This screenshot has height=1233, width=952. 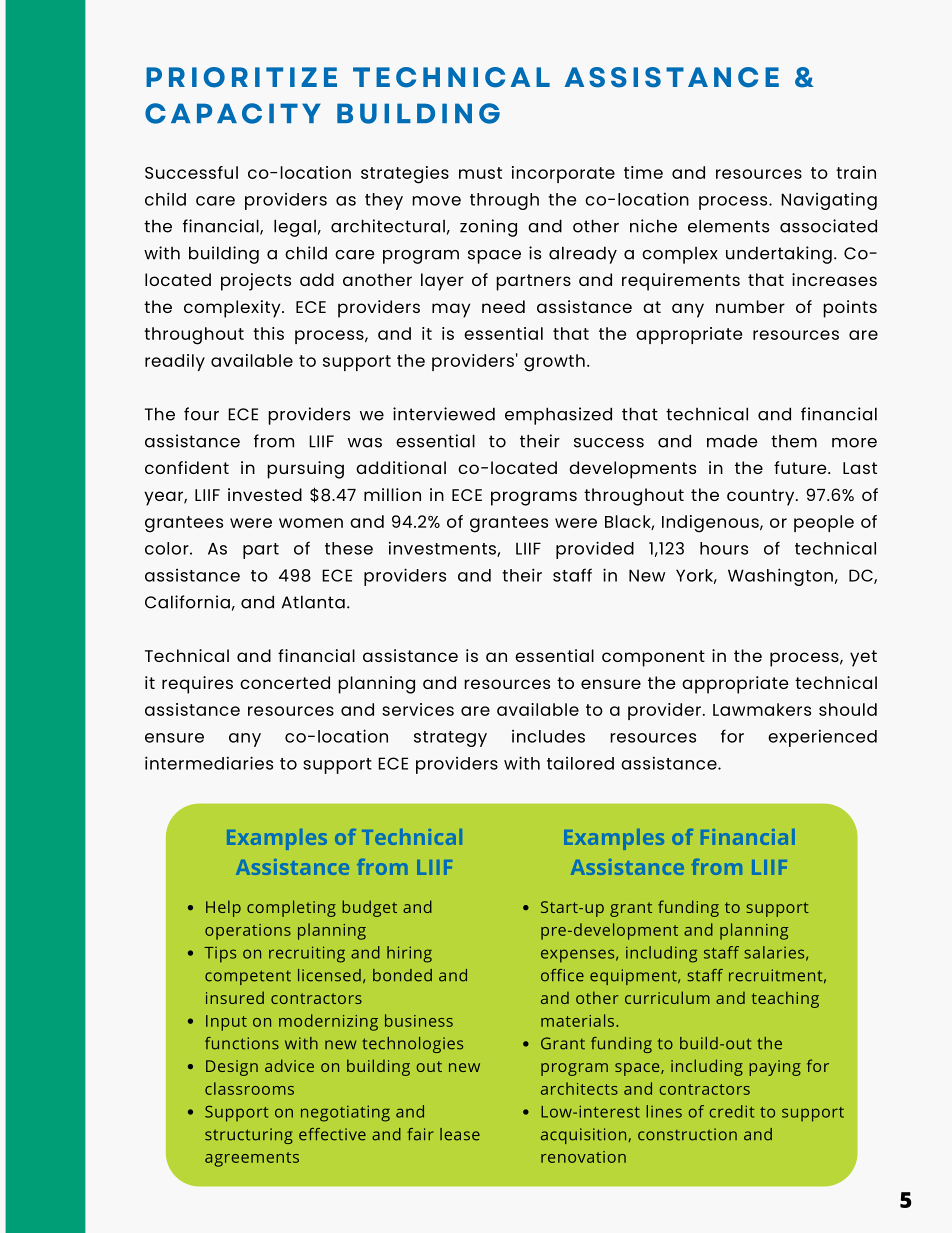 What do you see at coordinates (762, 709) in the screenshot?
I see `Lawmakers` at bounding box center [762, 709].
